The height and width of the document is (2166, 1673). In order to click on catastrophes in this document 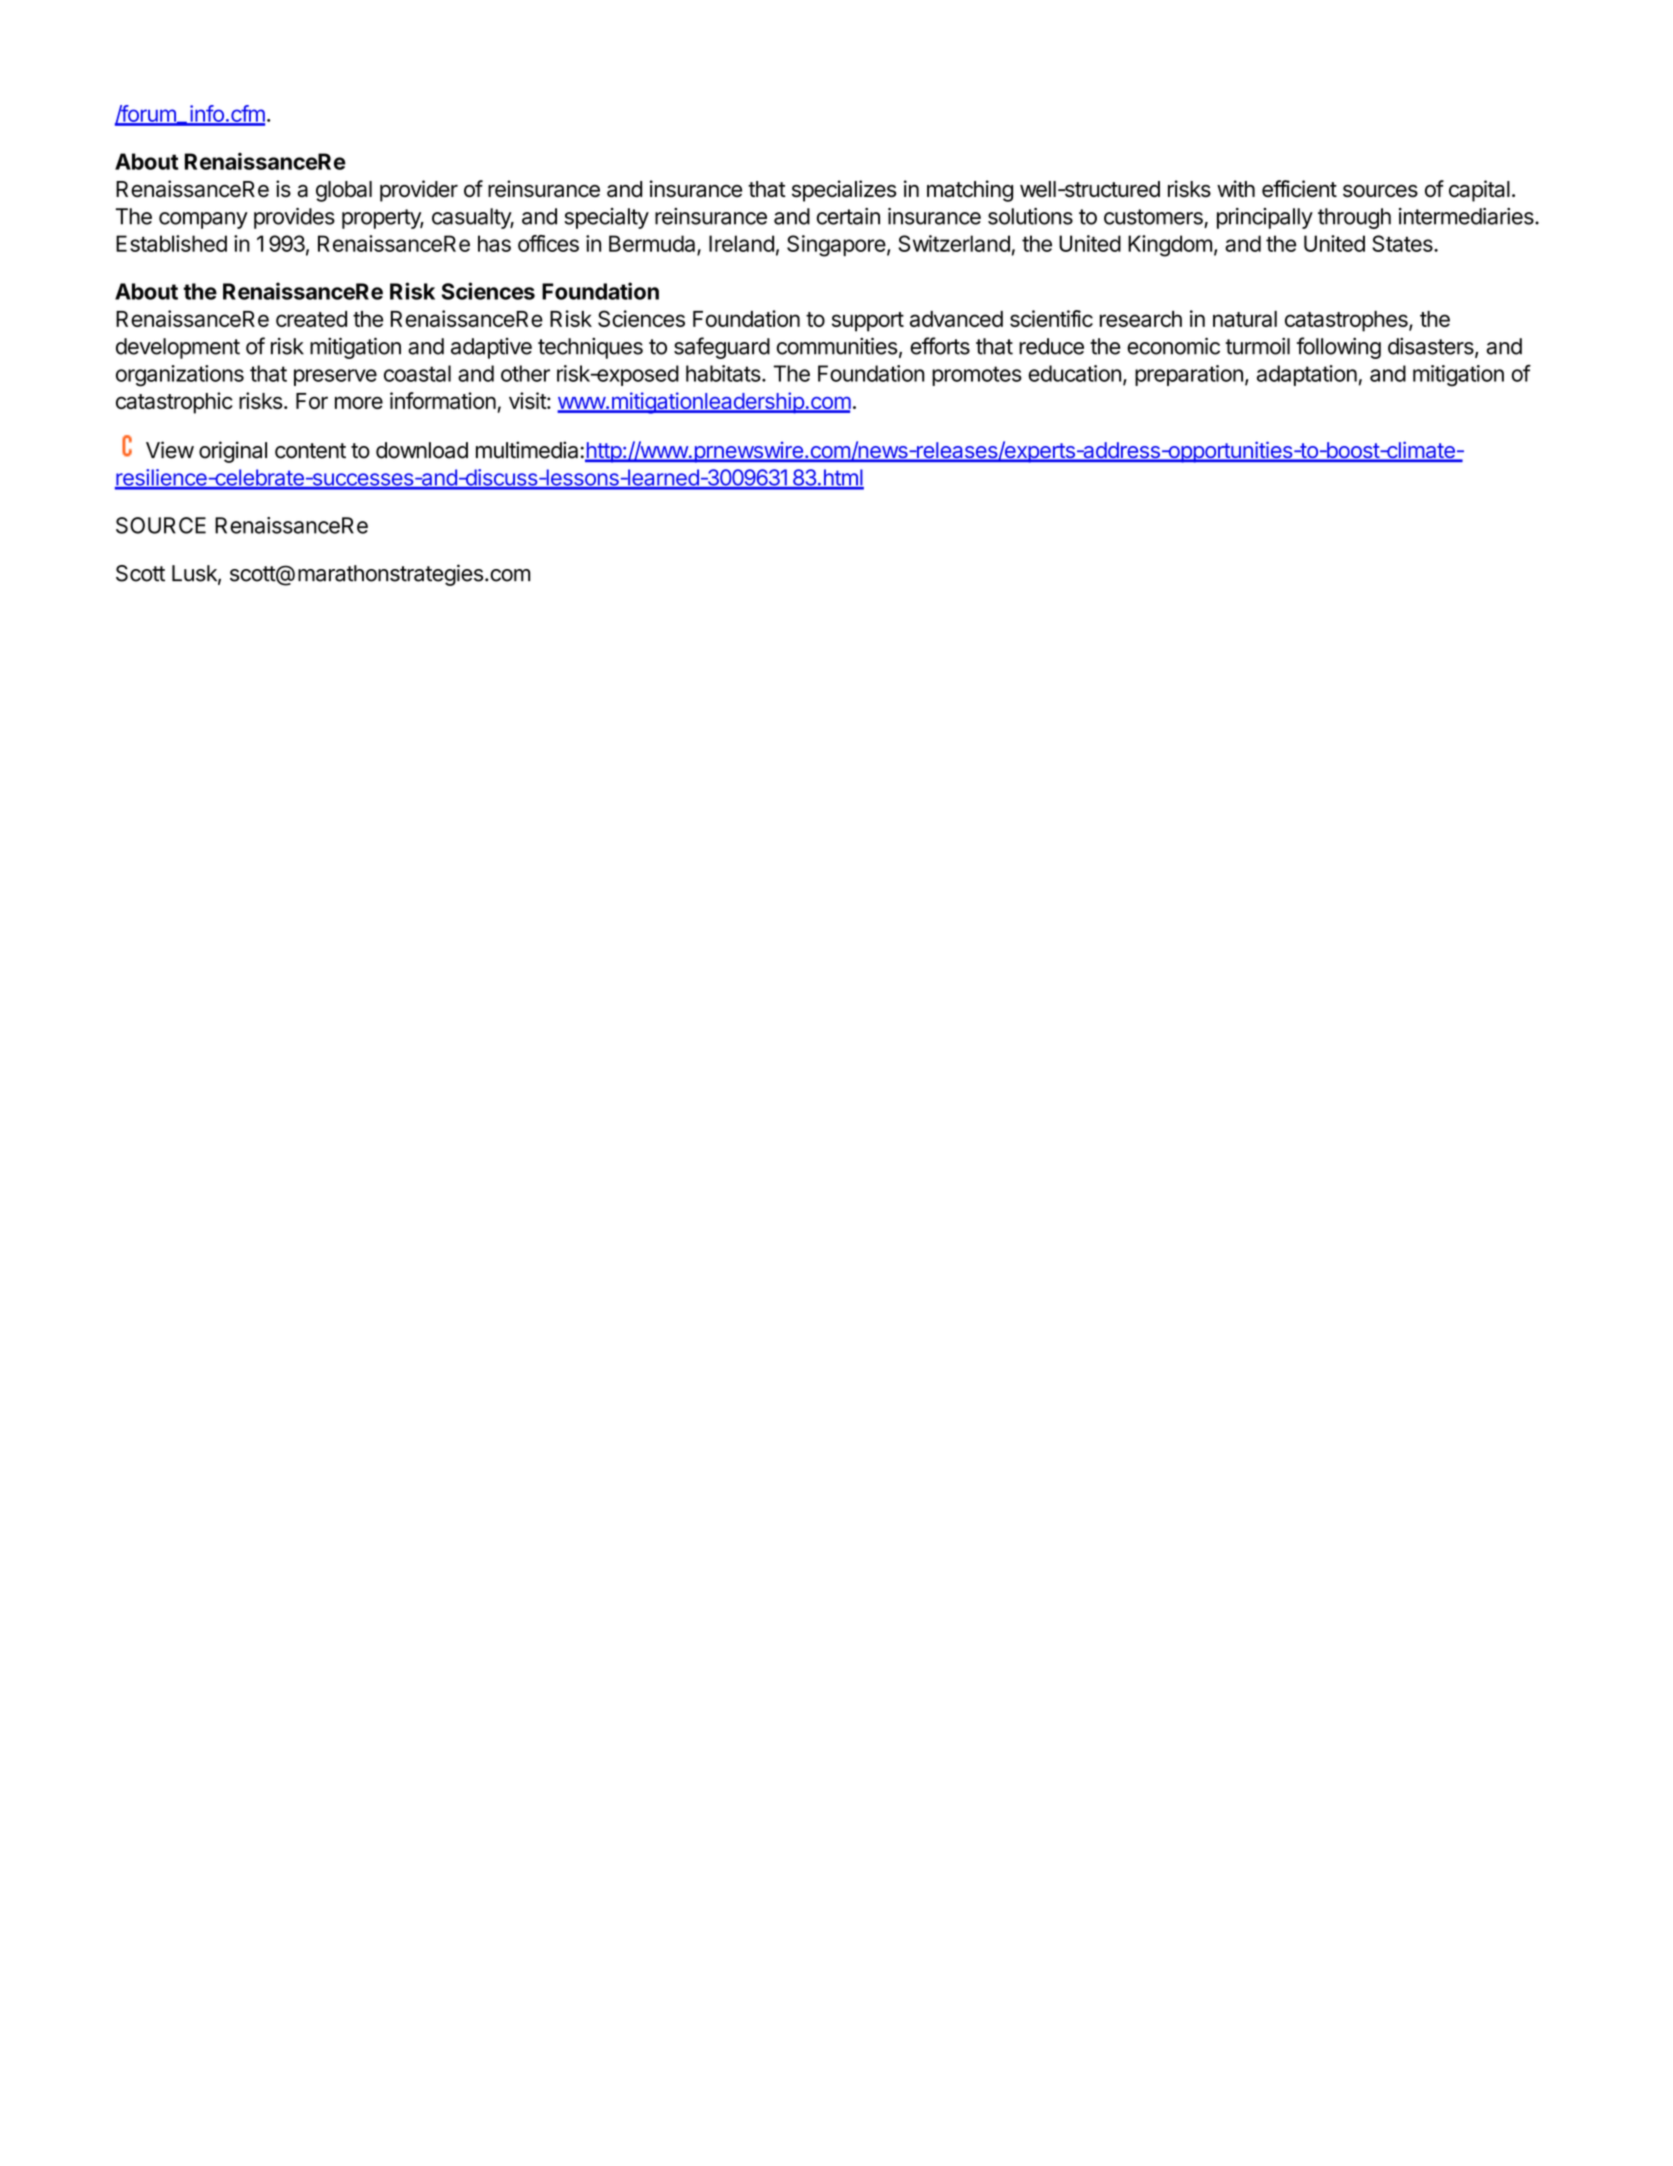, I will do `click(1347, 321)`.
